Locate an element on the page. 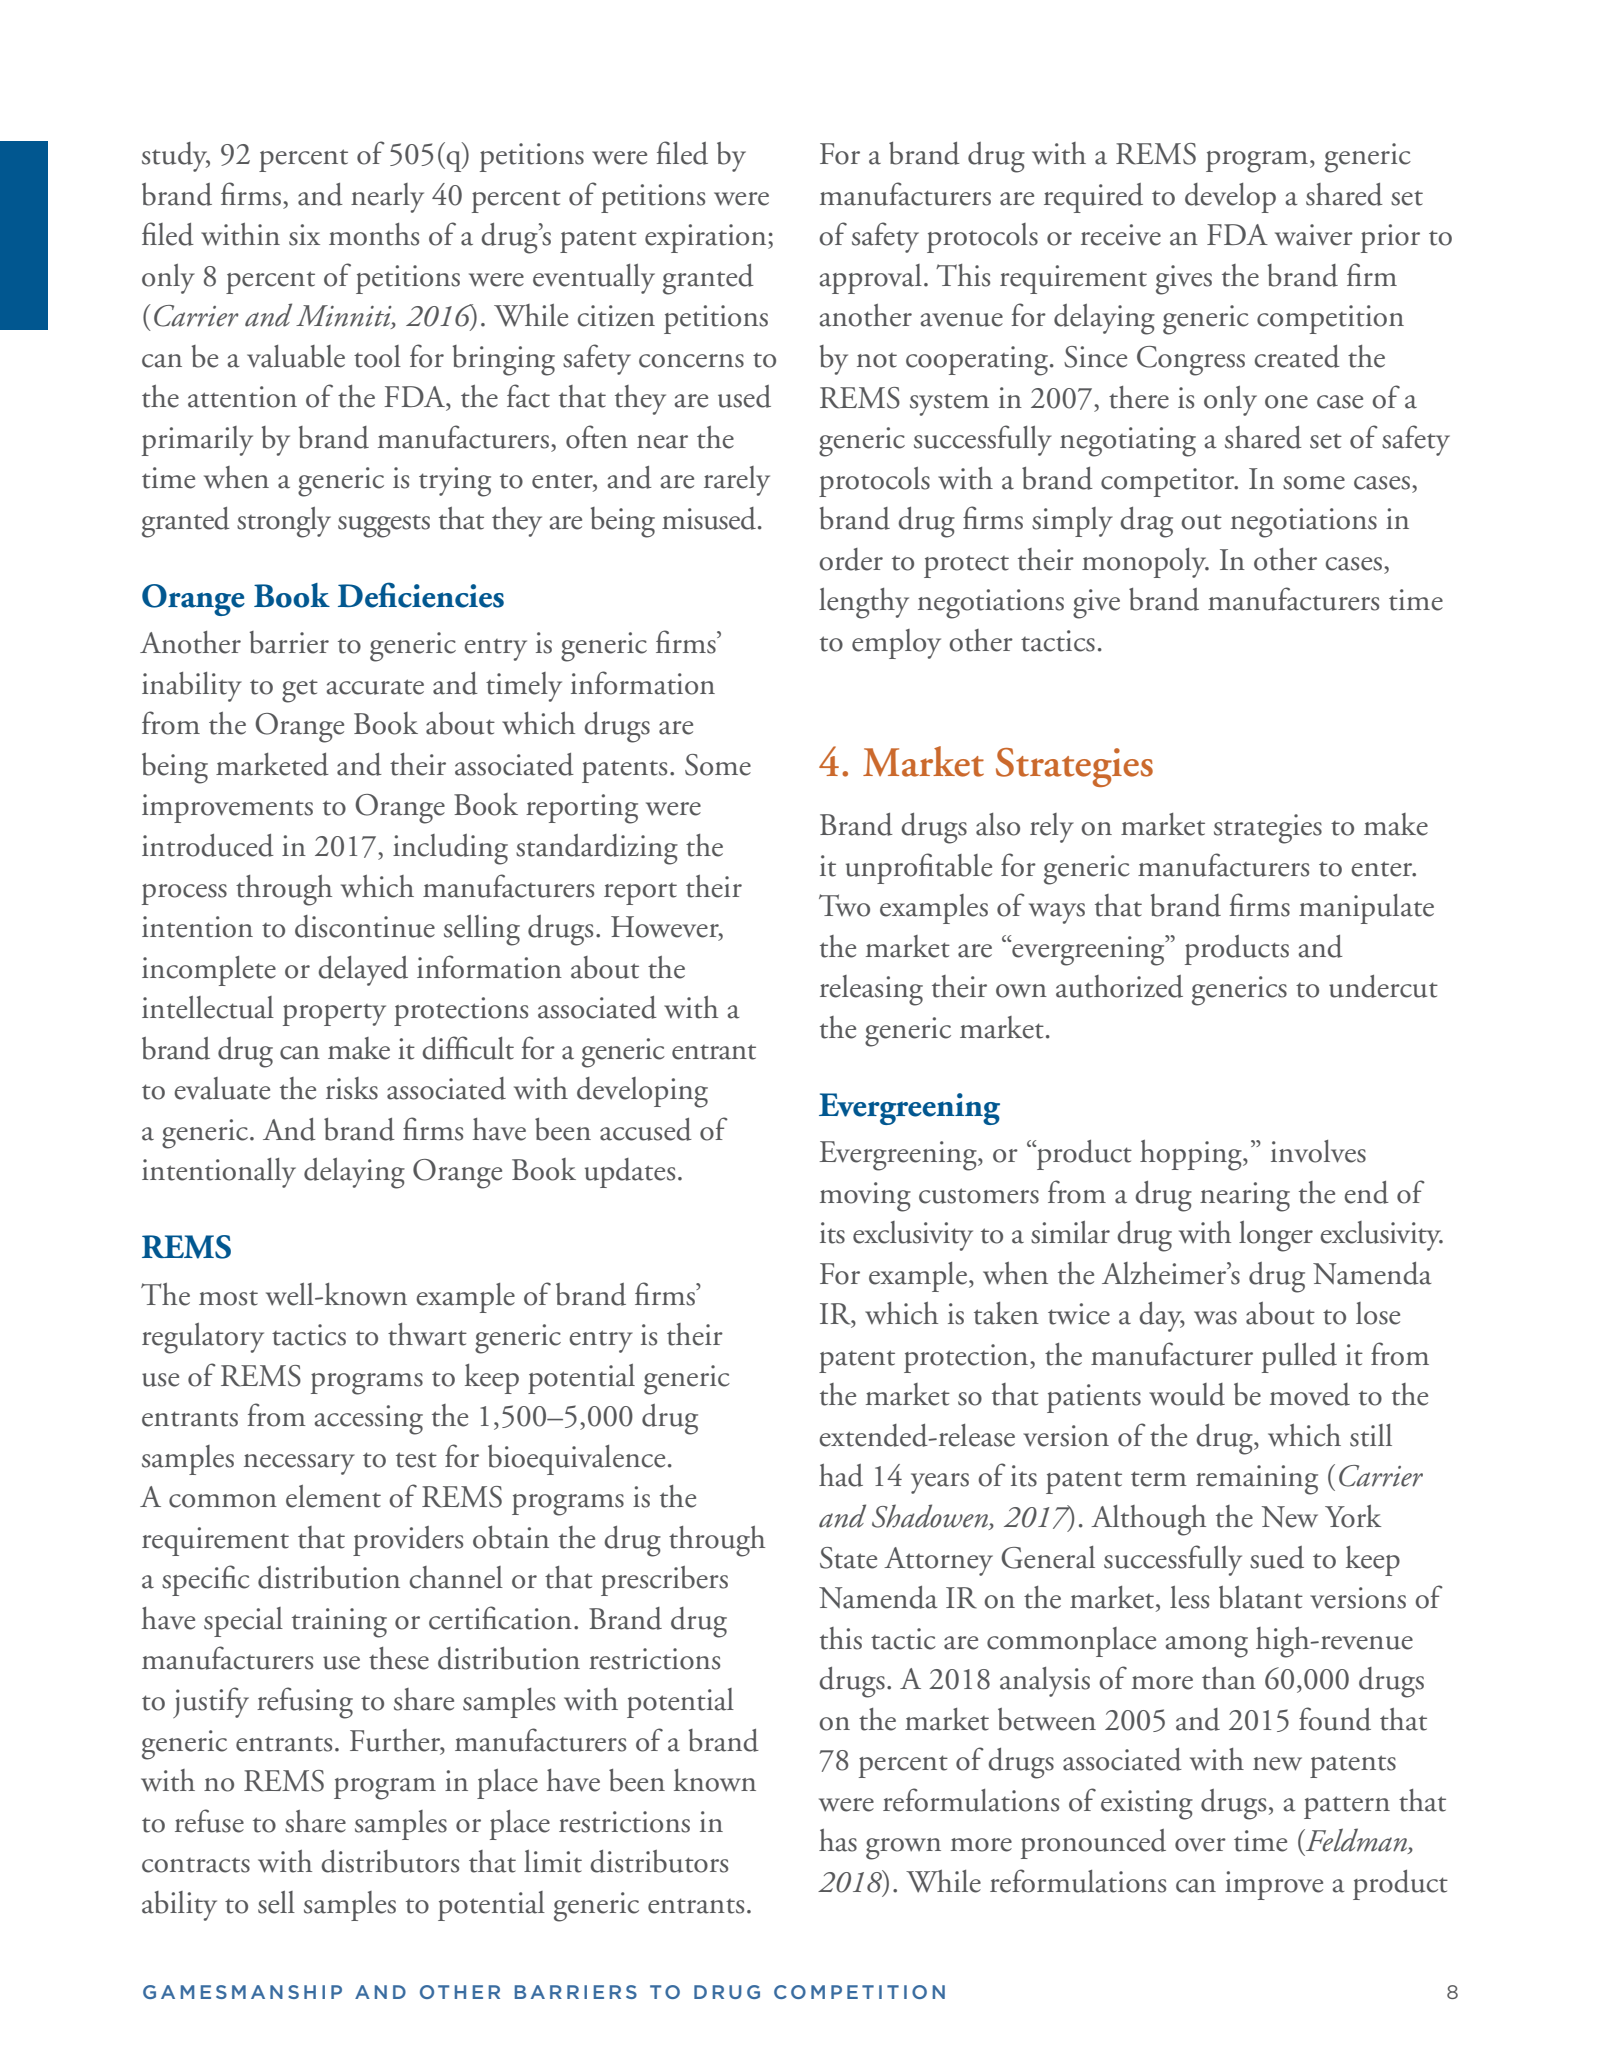 This document has width=1600, height=2071. property is located at coordinates (334, 1015).
